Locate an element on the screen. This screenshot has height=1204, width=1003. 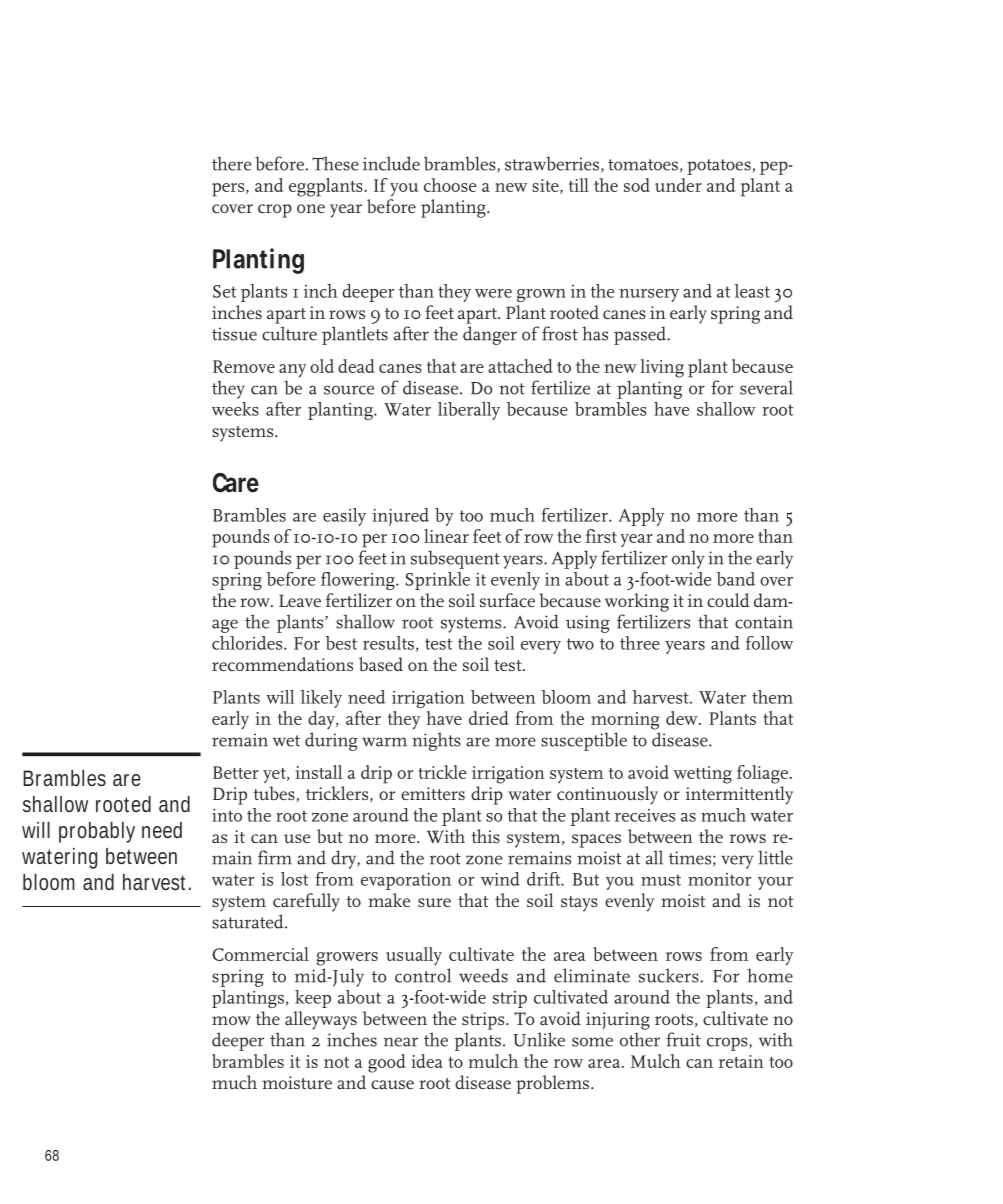
under is located at coordinates (678, 185).
